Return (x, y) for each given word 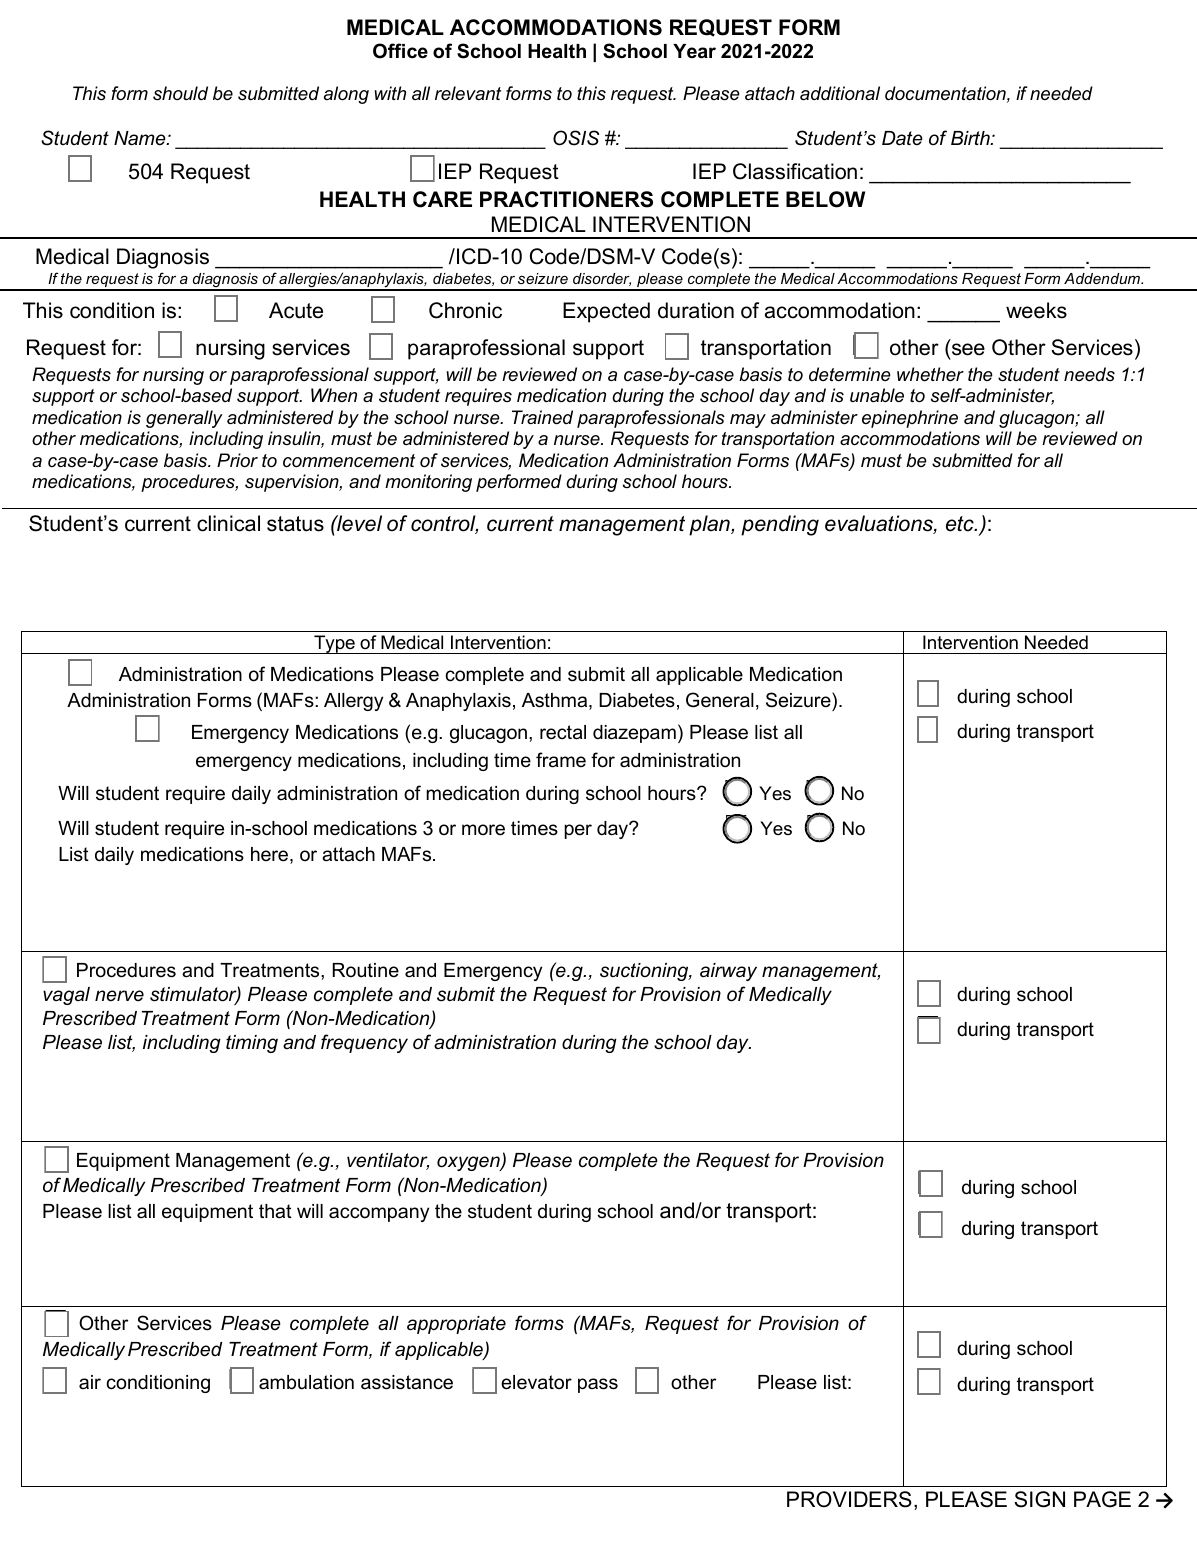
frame (561, 760)
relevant (468, 93)
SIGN (1039, 1499)
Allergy (353, 702)
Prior (237, 460)
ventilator (388, 1161)
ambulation (306, 1382)
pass (598, 1385)
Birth (971, 138)
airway (728, 972)
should (180, 93)
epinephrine (910, 419)
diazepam (634, 734)
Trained (542, 417)
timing (252, 1044)
